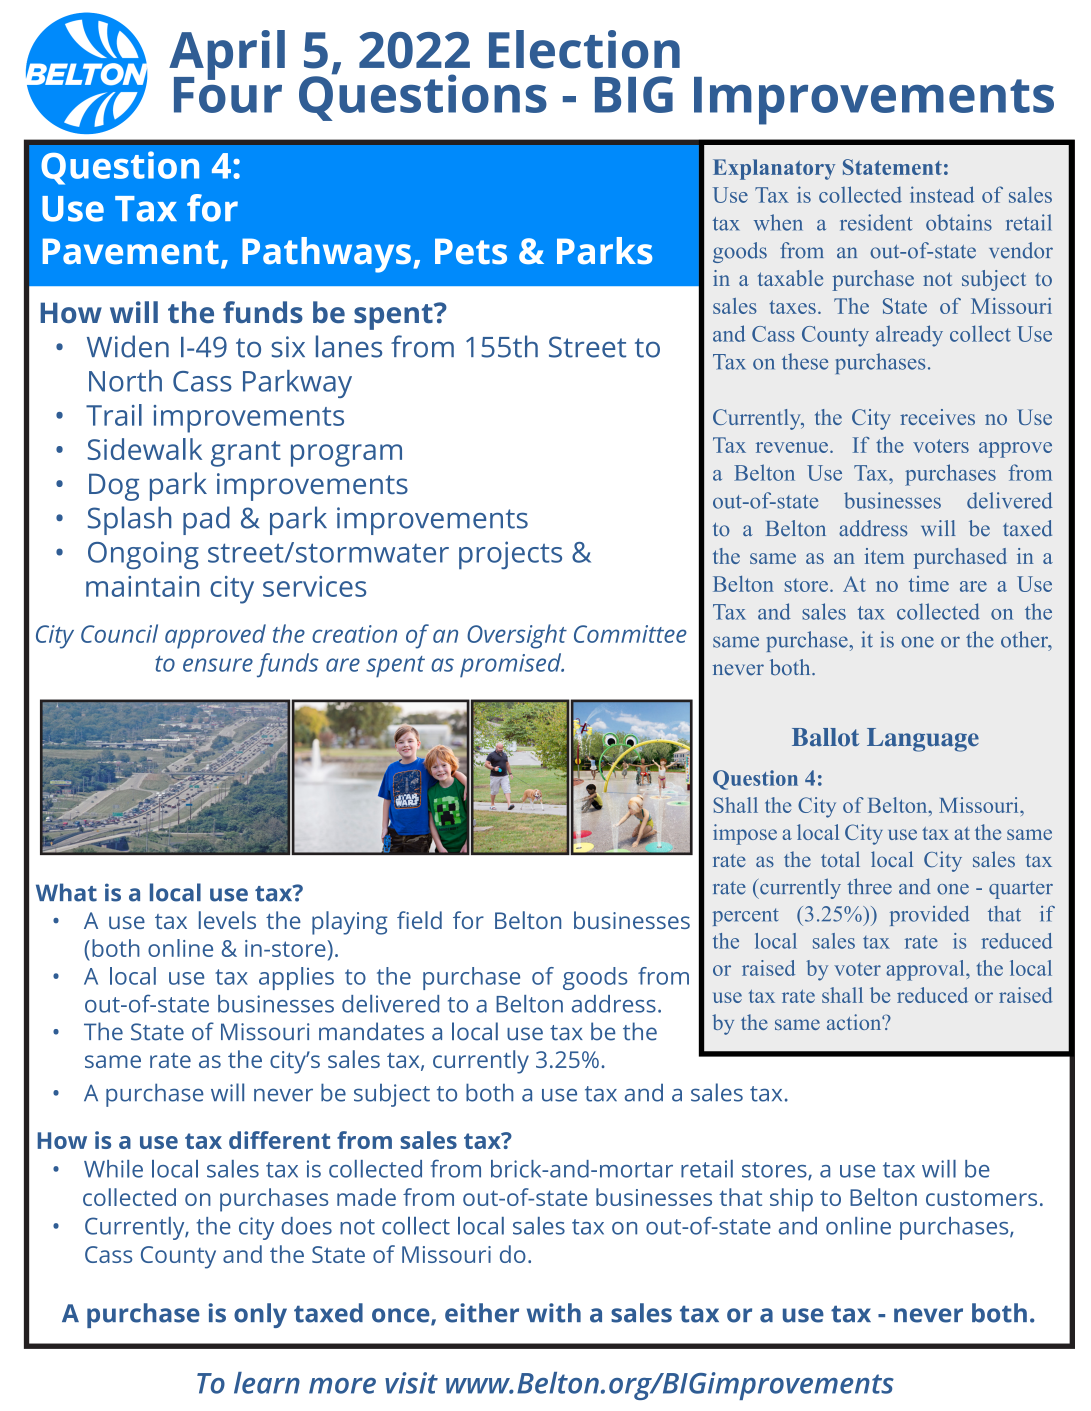 This screenshot has width=1091, height=1411. Describe the element at coordinates (942, 194) in the screenshot. I see `instead` at that location.
